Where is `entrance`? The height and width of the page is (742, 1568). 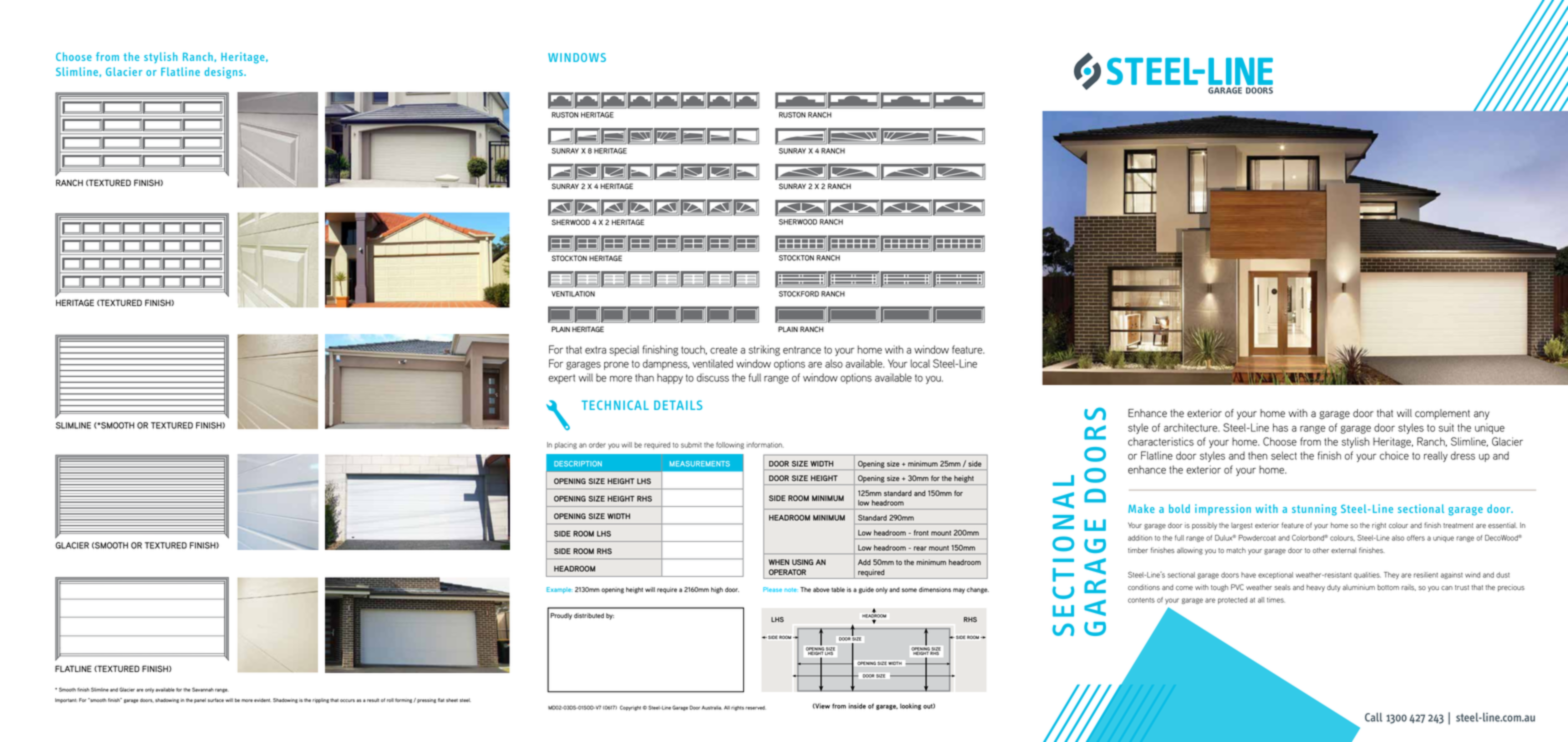 entrance is located at coordinates (802, 350).
